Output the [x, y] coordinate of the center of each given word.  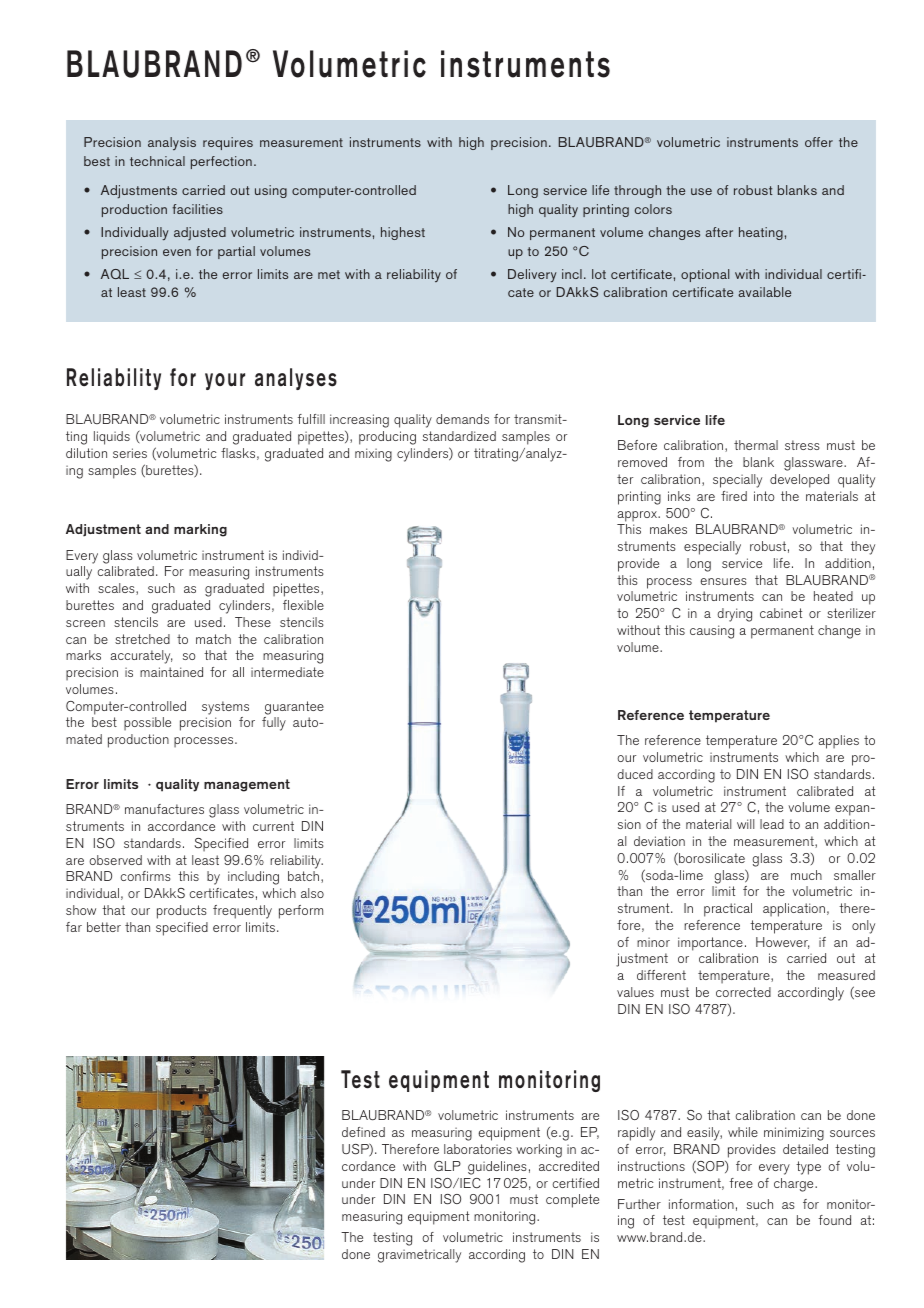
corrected [743, 992]
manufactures [164, 809]
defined [363, 1132]
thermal [756, 445]
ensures [723, 581]
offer [819, 142]
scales [117, 589]
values [635, 992]
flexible [303, 605]
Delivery [532, 275]
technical [157, 161]
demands [462, 419]
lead [772, 824]
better [104, 927]
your [225, 381]
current [273, 826]
